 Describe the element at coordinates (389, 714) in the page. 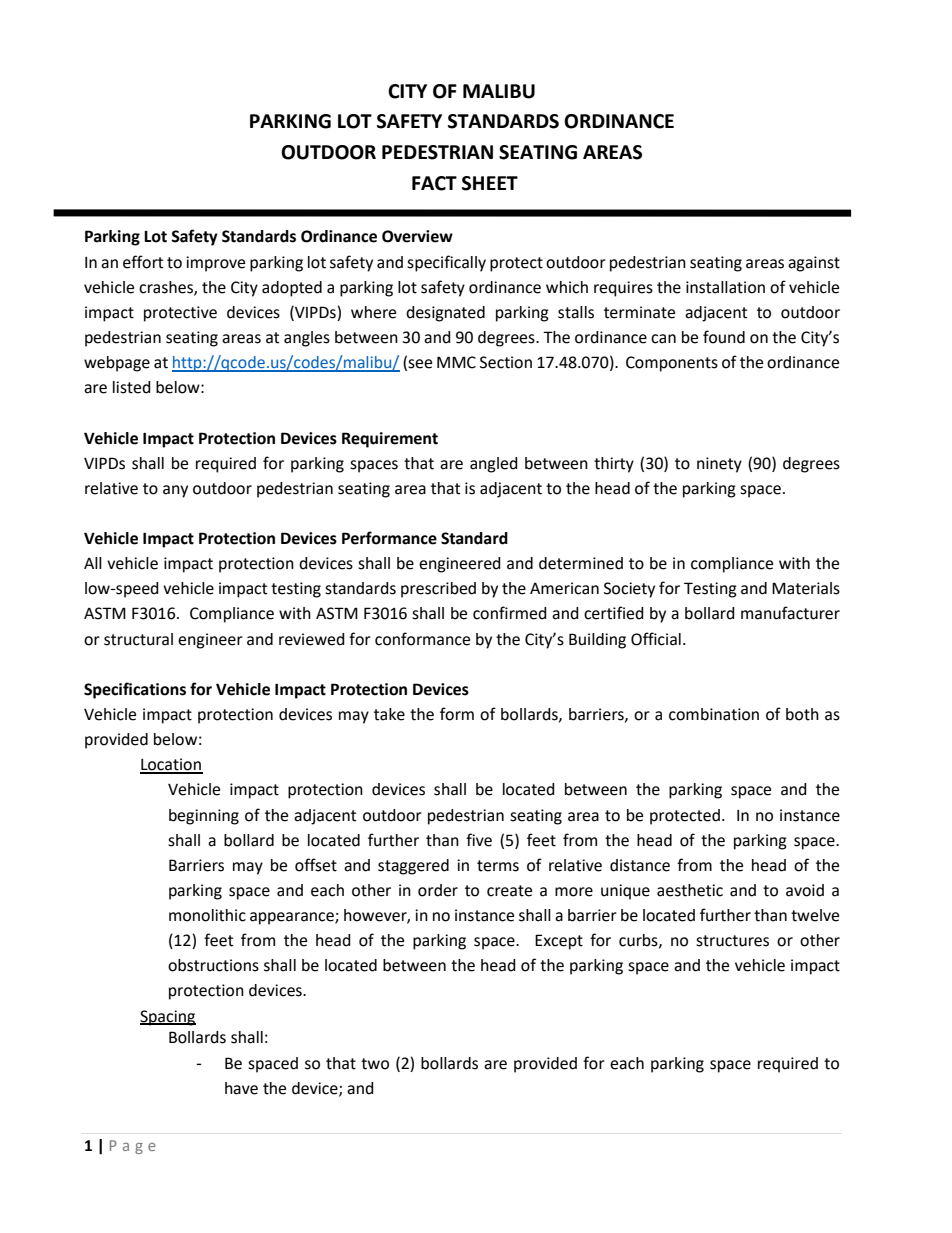

I see `take` at that location.
